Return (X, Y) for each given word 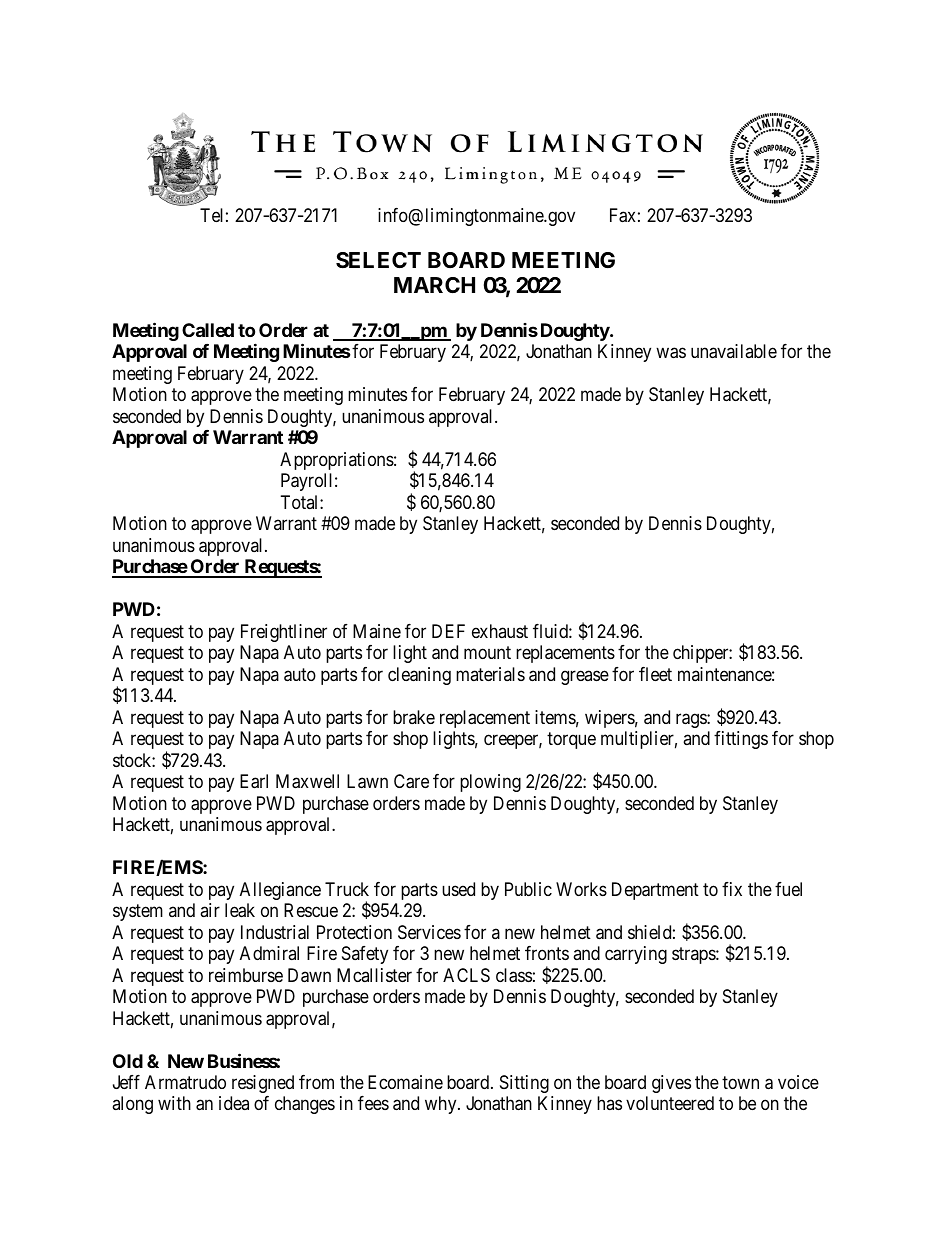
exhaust (500, 631)
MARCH (434, 285)
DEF (448, 631)
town (740, 1082)
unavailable (734, 351)
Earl (254, 781)
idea (234, 1103)
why (442, 1105)
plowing (490, 783)
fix (732, 889)
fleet (655, 674)
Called (208, 330)
